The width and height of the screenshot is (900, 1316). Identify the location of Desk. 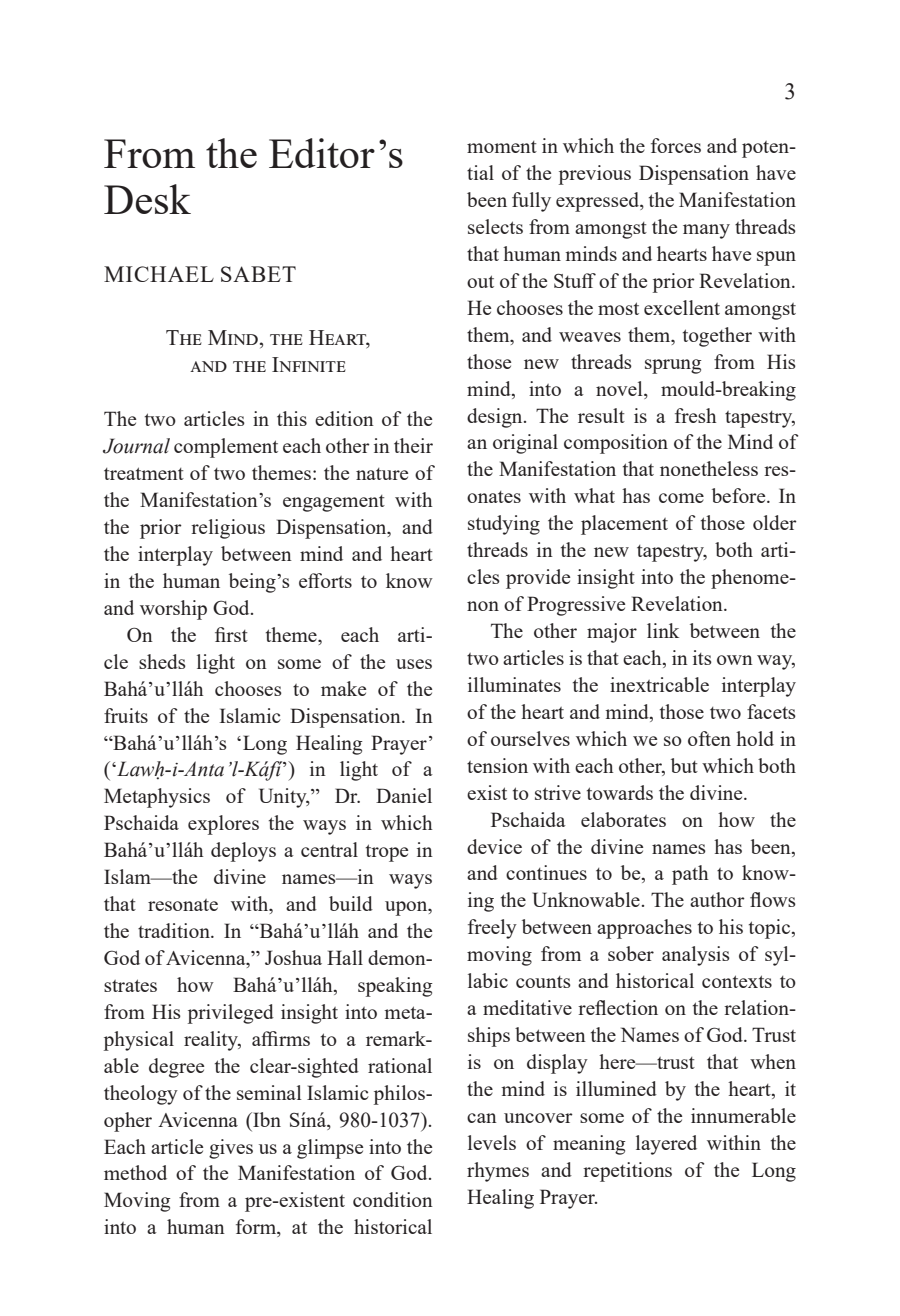
(147, 199).
